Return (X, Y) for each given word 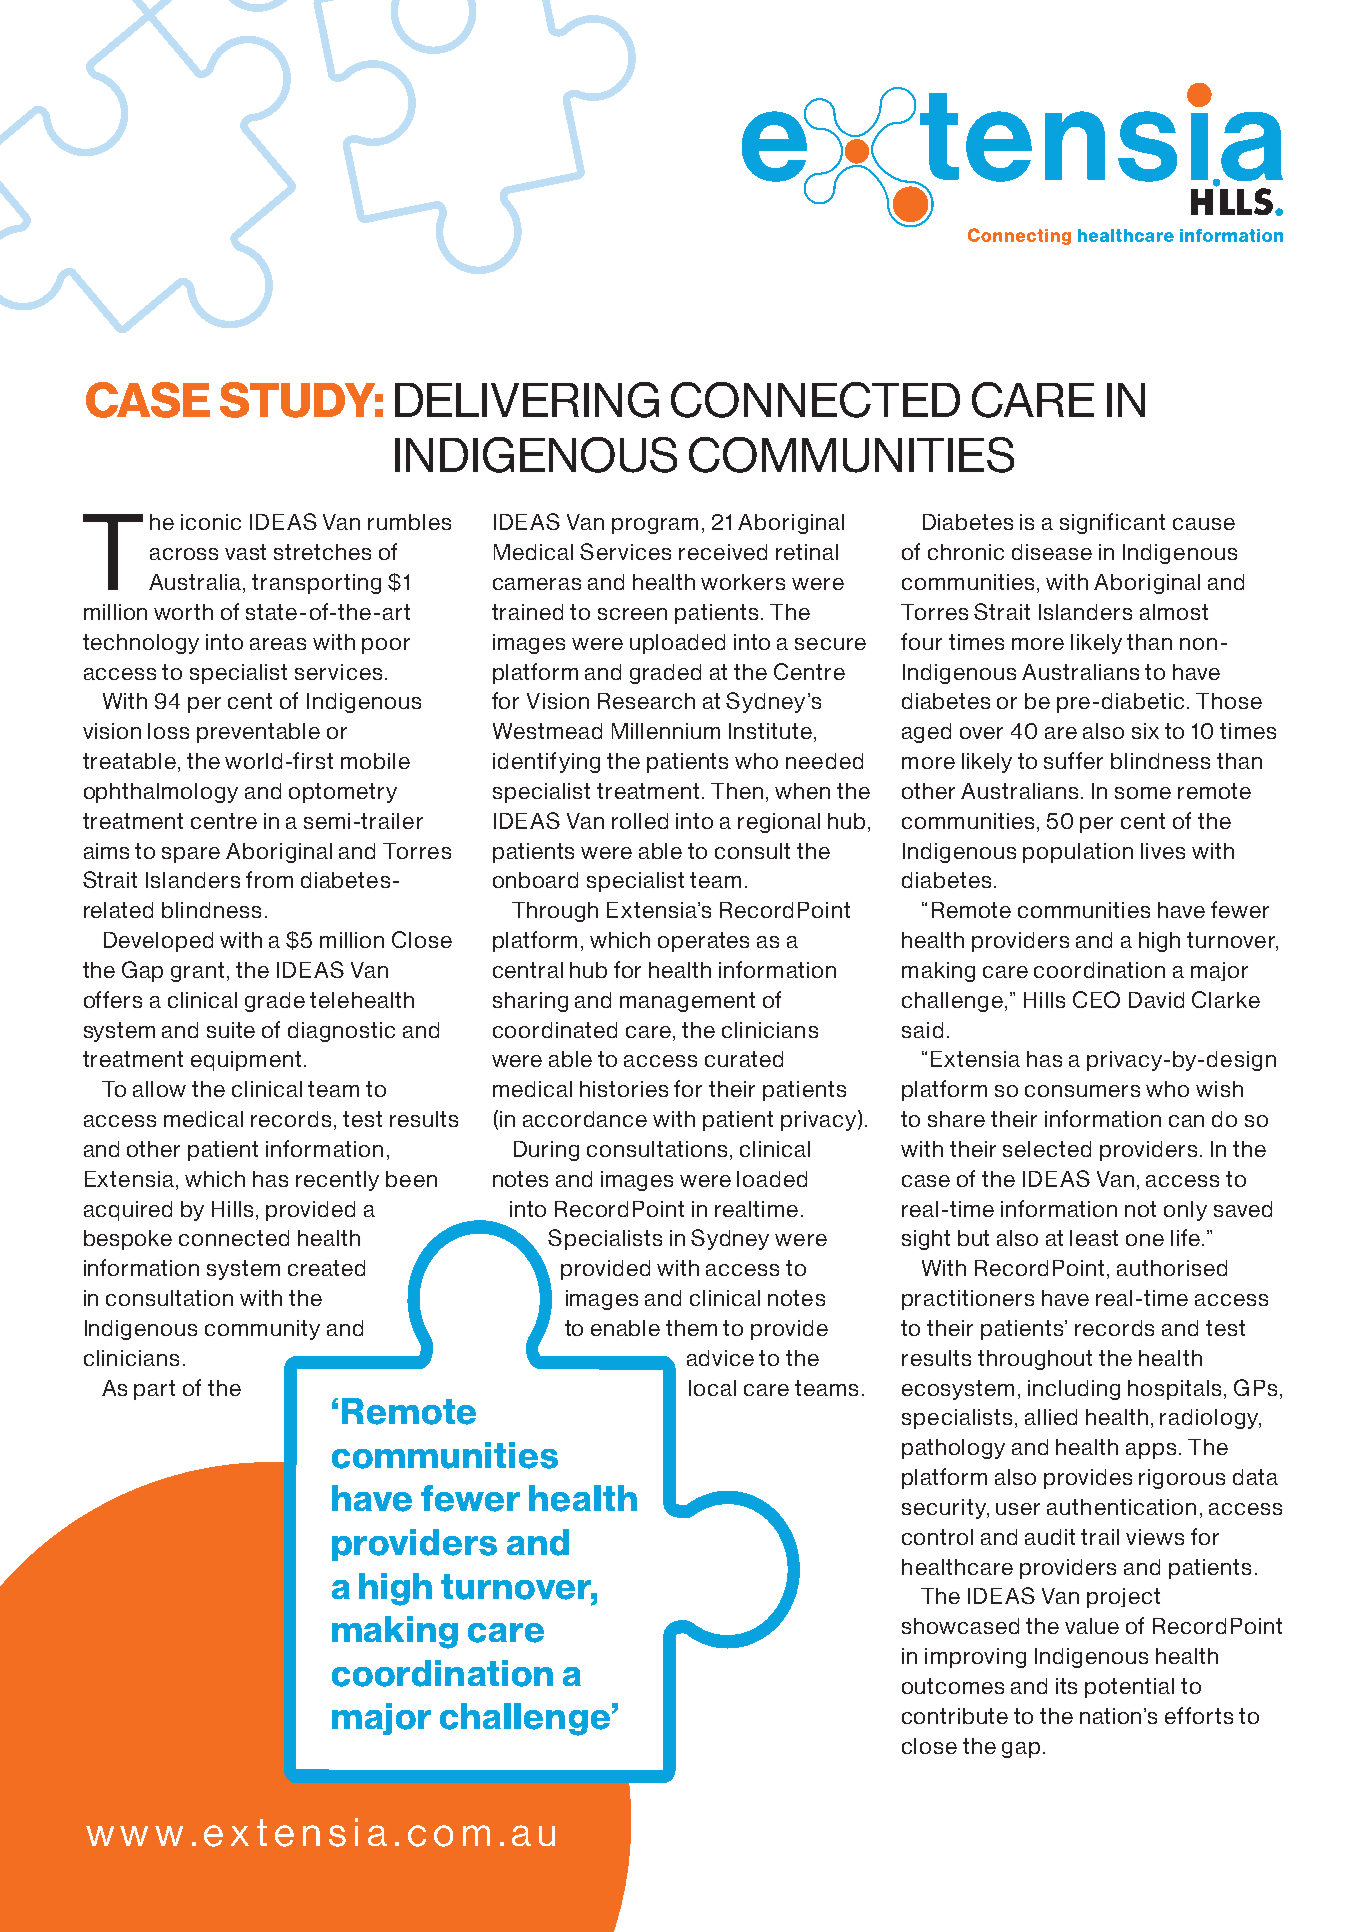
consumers (1082, 1091)
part (154, 1390)
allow (159, 1089)
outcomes (953, 1686)
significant (1112, 523)
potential (1129, 1688)
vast (245, 552)
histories (624, 1089)
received (723, 552)
